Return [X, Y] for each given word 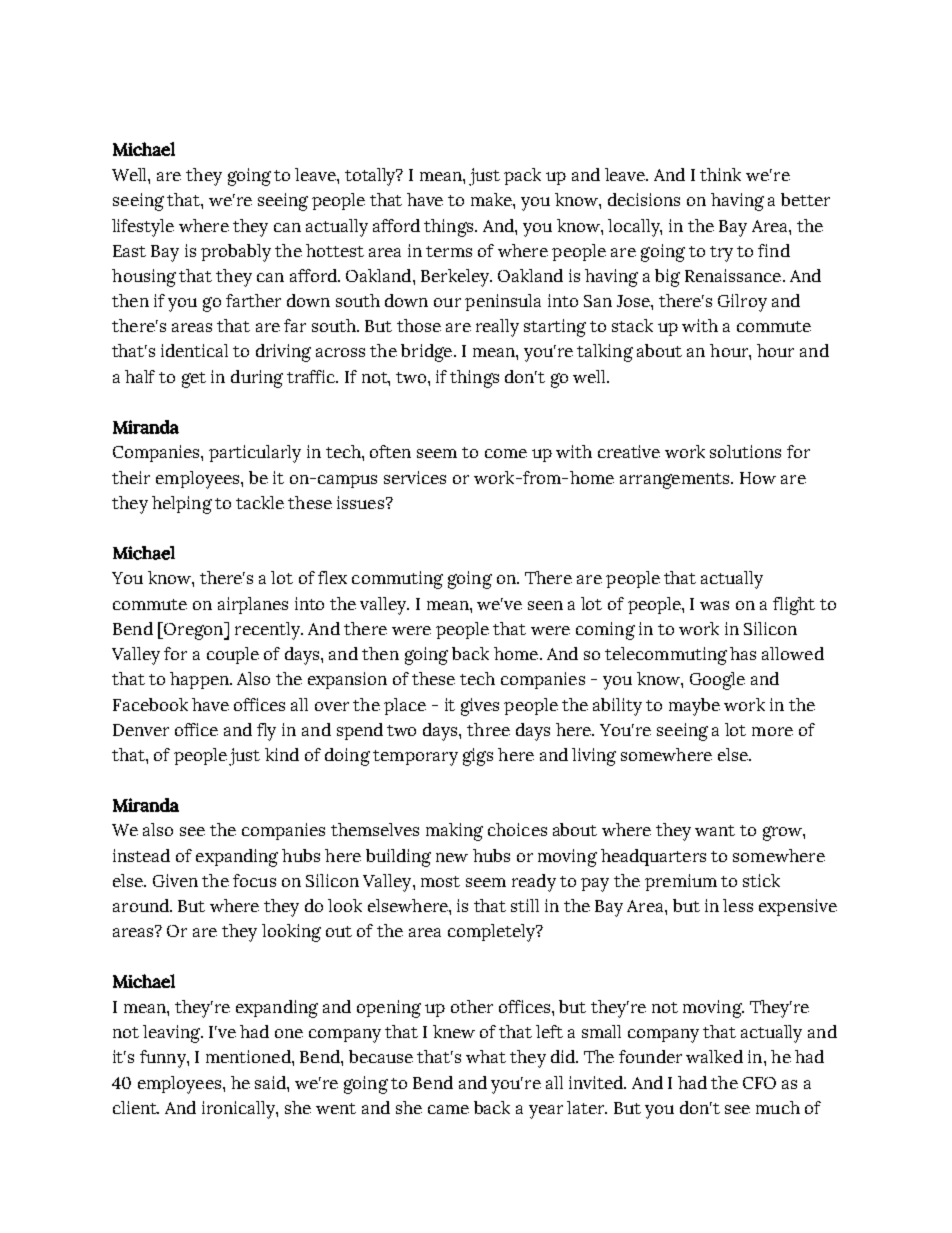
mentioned [249, 1056]
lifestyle [143, 228]
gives [480, 707]
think [720, 174]
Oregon [194, 631]
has [743, 653]
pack [522, 176]
